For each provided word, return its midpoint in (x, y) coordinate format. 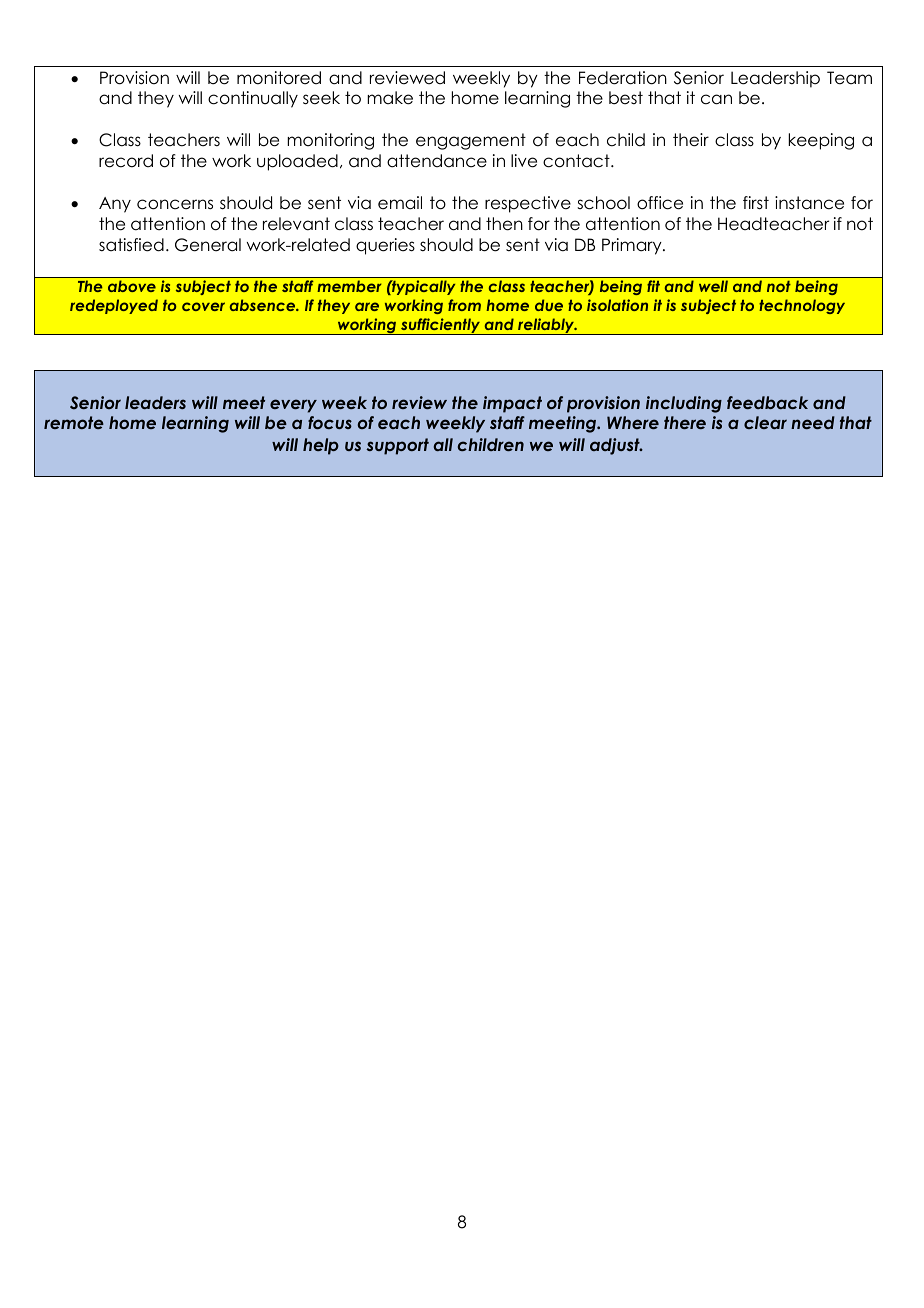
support (397, 446)
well (713, 286)
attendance (437, 161)
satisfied (131, 245)
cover (203, 306)
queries (385, 246)
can (716, 99)
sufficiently (441, 326)
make (390, 98)
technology (802, 306)
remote (74, 422)
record (126, 161)
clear (765, 422)
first (756, 203)
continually (253, 99)
